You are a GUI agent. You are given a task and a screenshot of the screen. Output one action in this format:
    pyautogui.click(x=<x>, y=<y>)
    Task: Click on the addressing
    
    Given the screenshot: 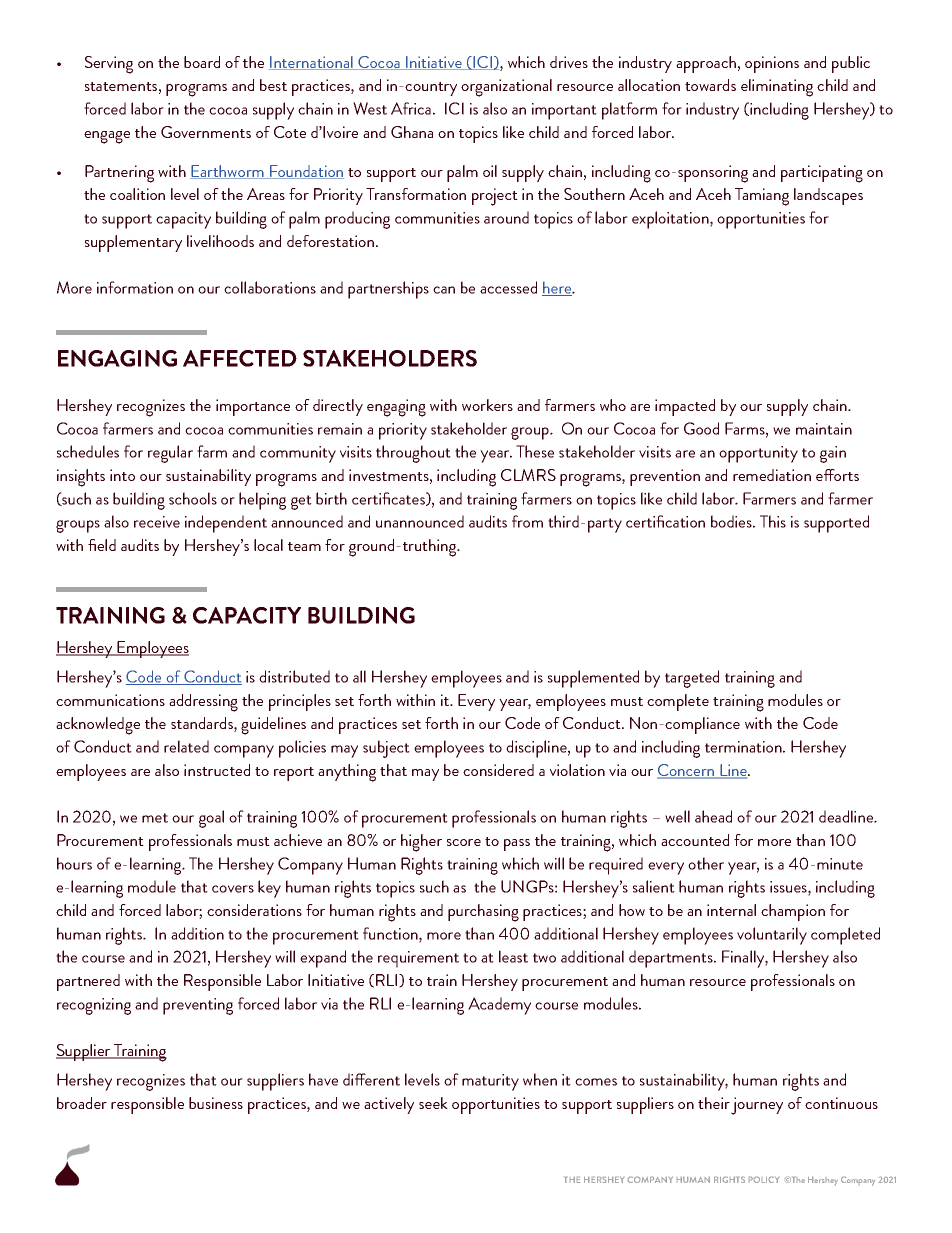 What is the action you would take?
    pyautogui.click(x=203, y=703)
